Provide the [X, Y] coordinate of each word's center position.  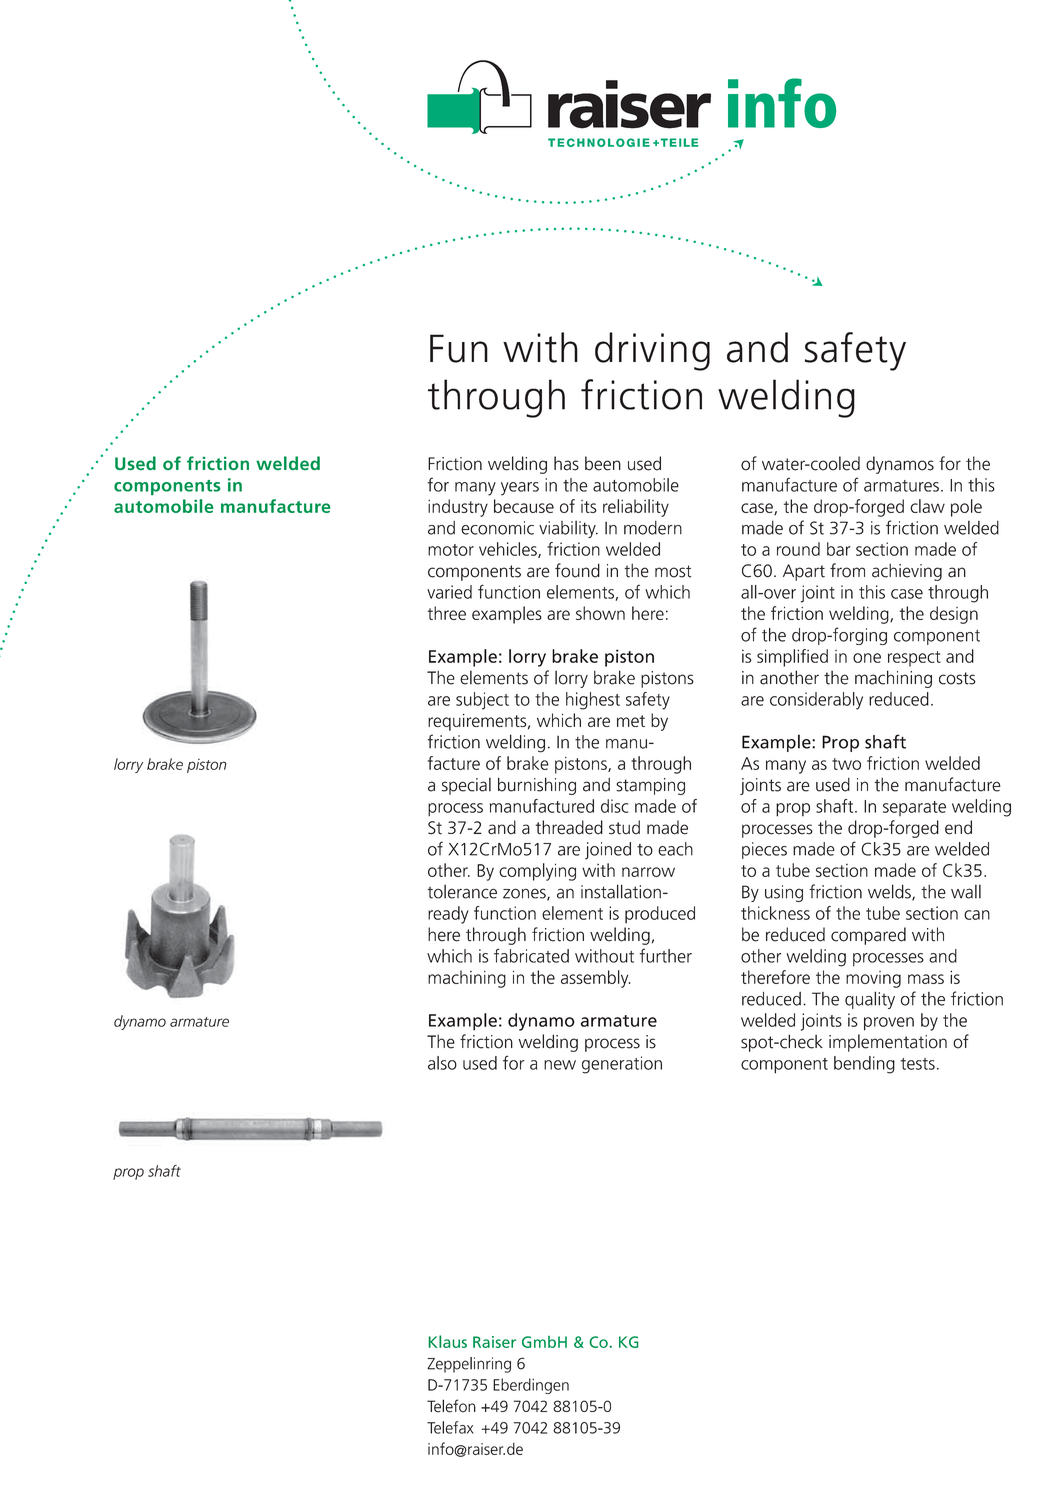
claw [927, 506]
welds [890, 892]
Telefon [451, 1406]
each [675, 849]
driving [652, 351]
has [566, 463]
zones [525, 894]
